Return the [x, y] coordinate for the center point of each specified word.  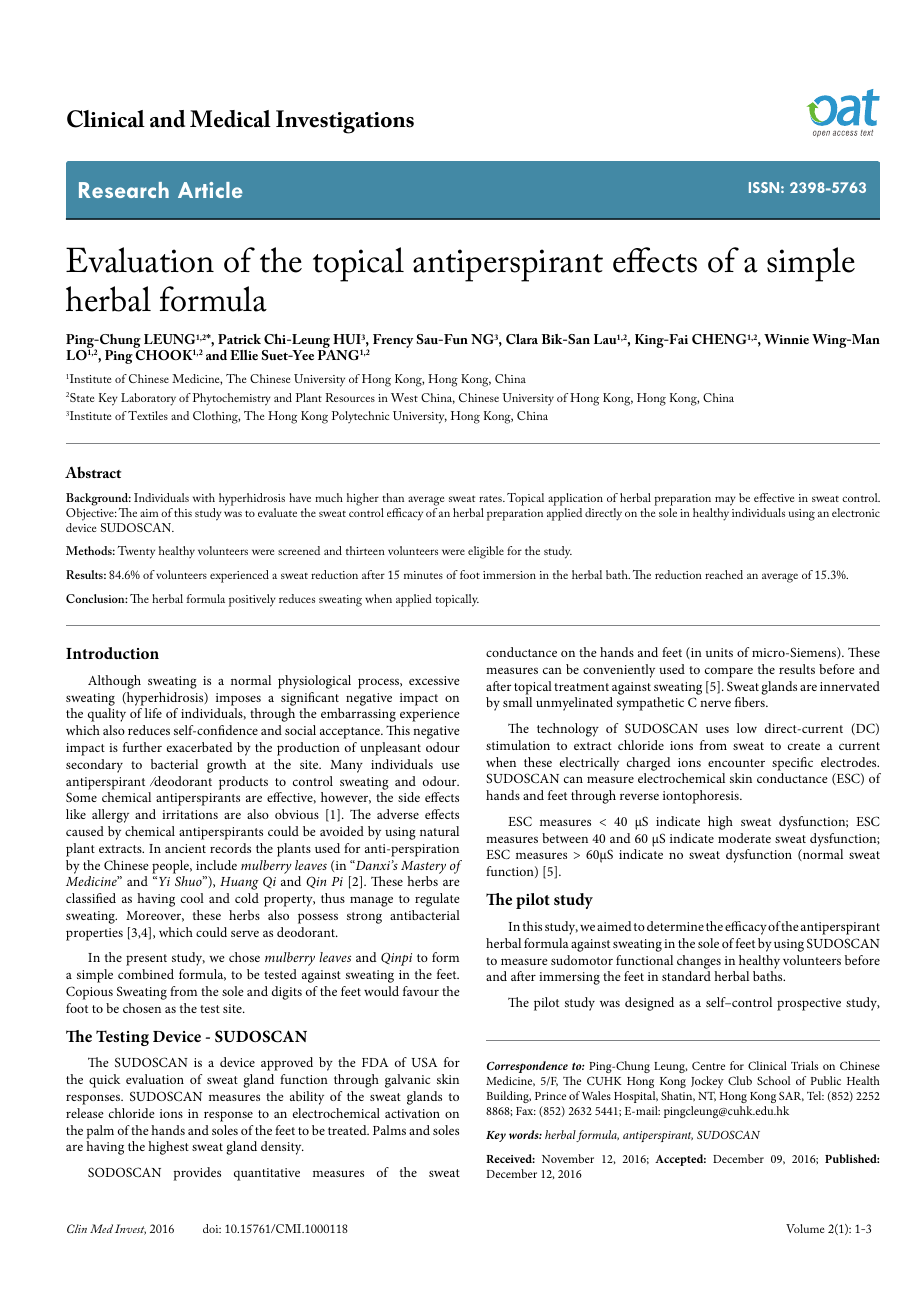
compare [729, 672]
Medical [230, 119]
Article [210, 190]
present [146, 960]
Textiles [148, 415]
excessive [434, 680]
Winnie [786, 339]
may [725, 501]
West [404, 397]
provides [197, 1174]
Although [114, 682]
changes [699, 962]
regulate [437, 900]
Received [510, 1158]
